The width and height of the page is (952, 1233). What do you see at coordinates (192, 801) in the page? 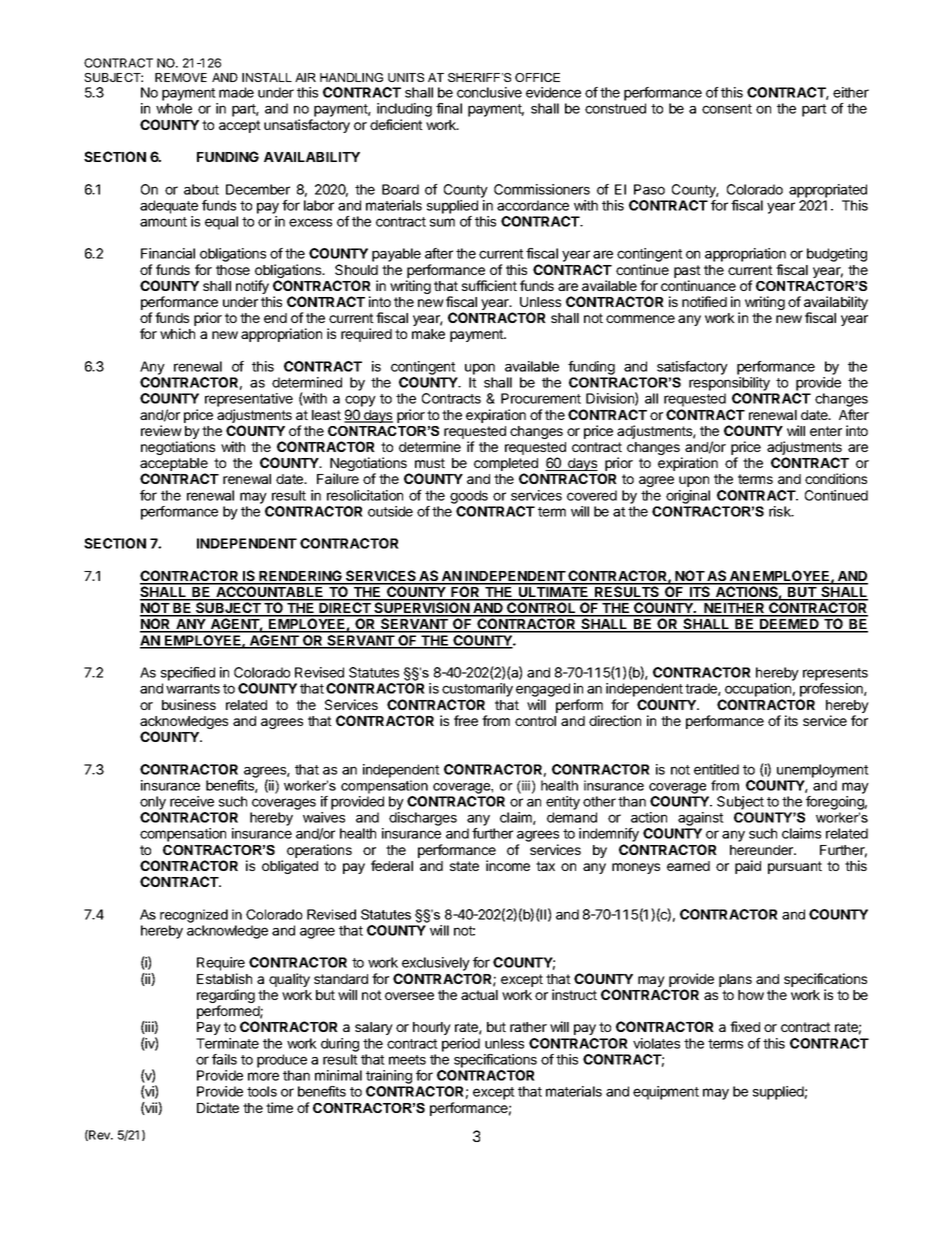
I see `receive` at bounding box center [192, 801].
